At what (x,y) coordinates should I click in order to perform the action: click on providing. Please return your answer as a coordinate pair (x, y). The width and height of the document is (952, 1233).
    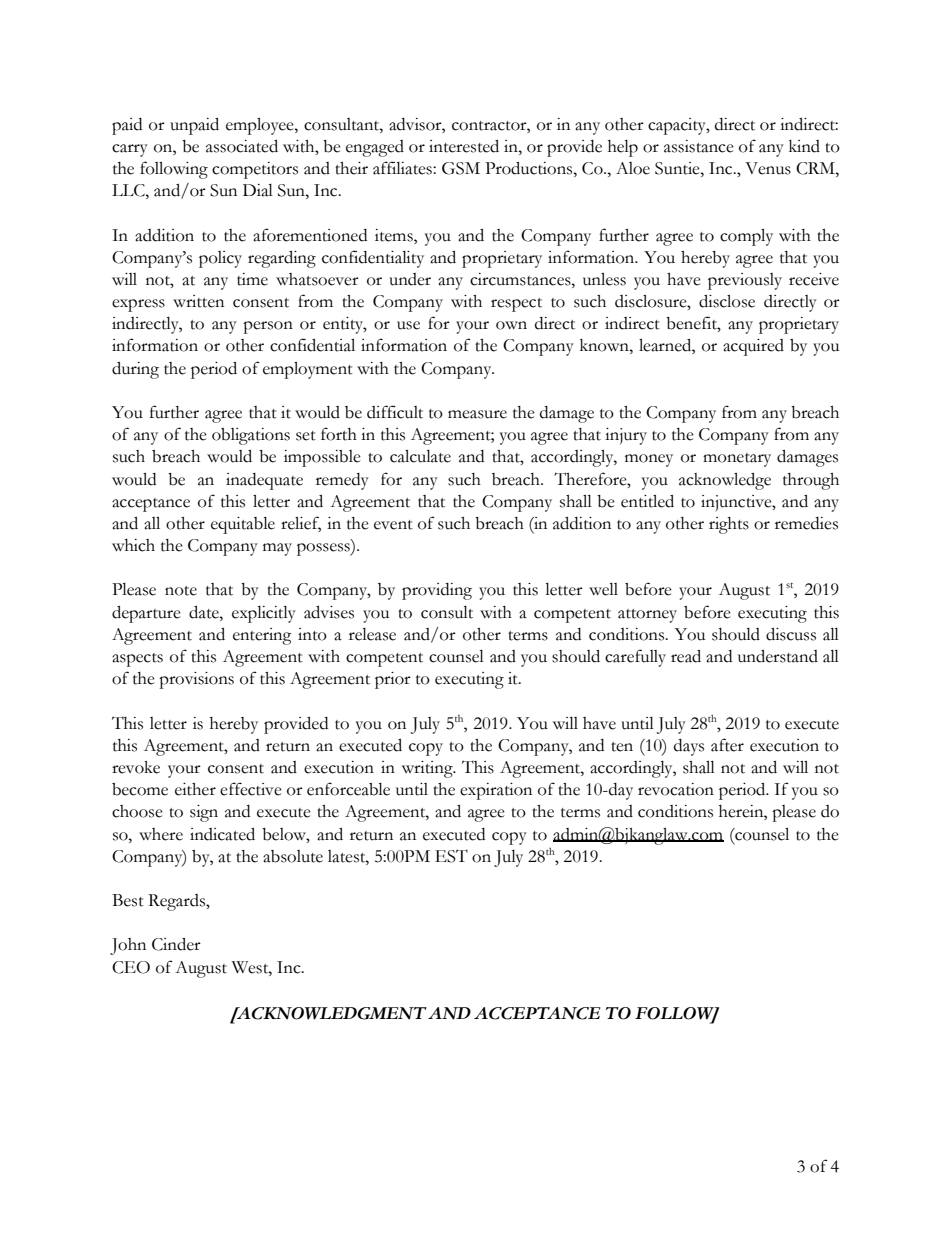
    Looking at the image, I should click on (437, 591).
